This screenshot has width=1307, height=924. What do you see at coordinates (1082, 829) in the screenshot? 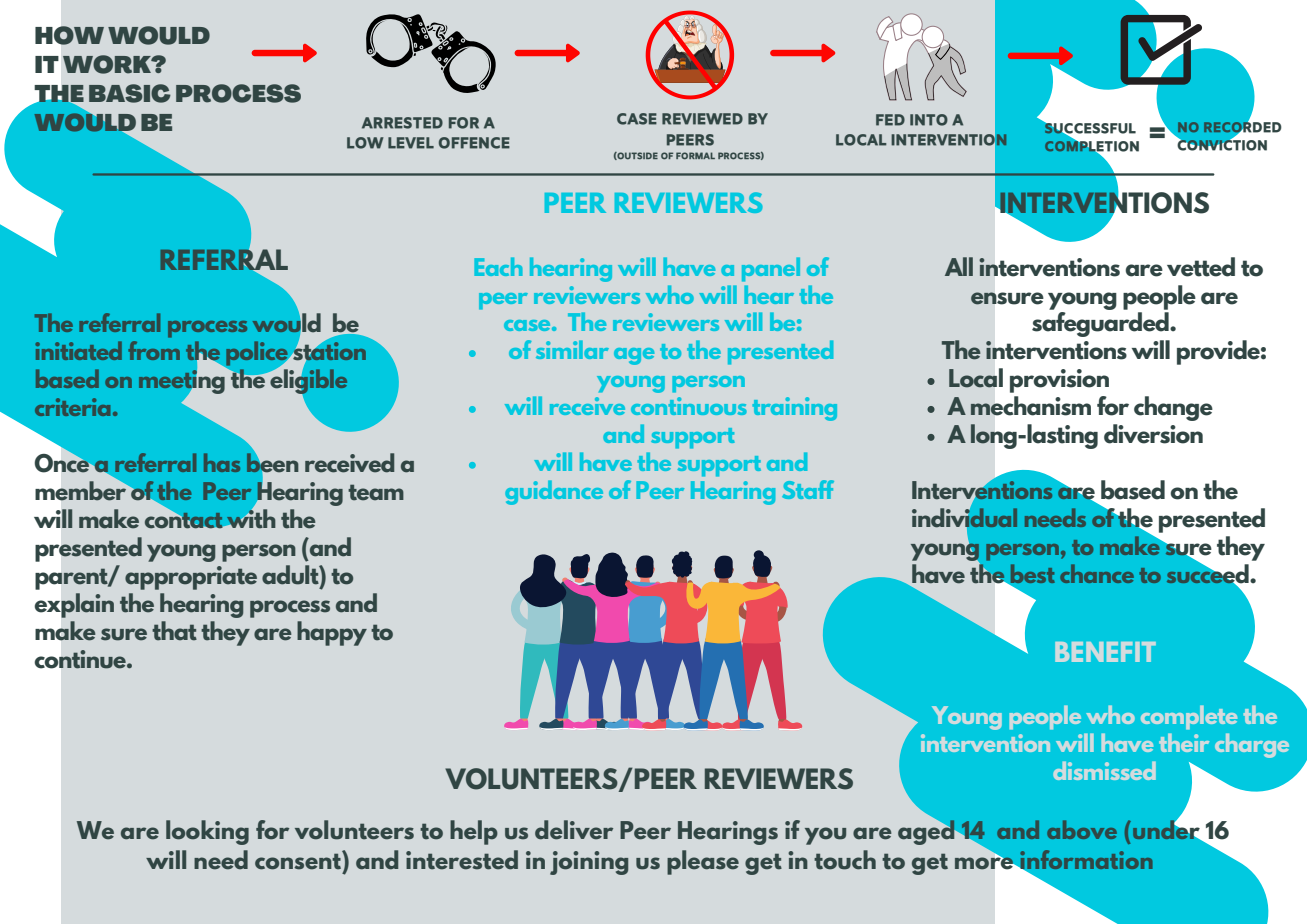
I see `above` at bounding box center [1082, 829].
